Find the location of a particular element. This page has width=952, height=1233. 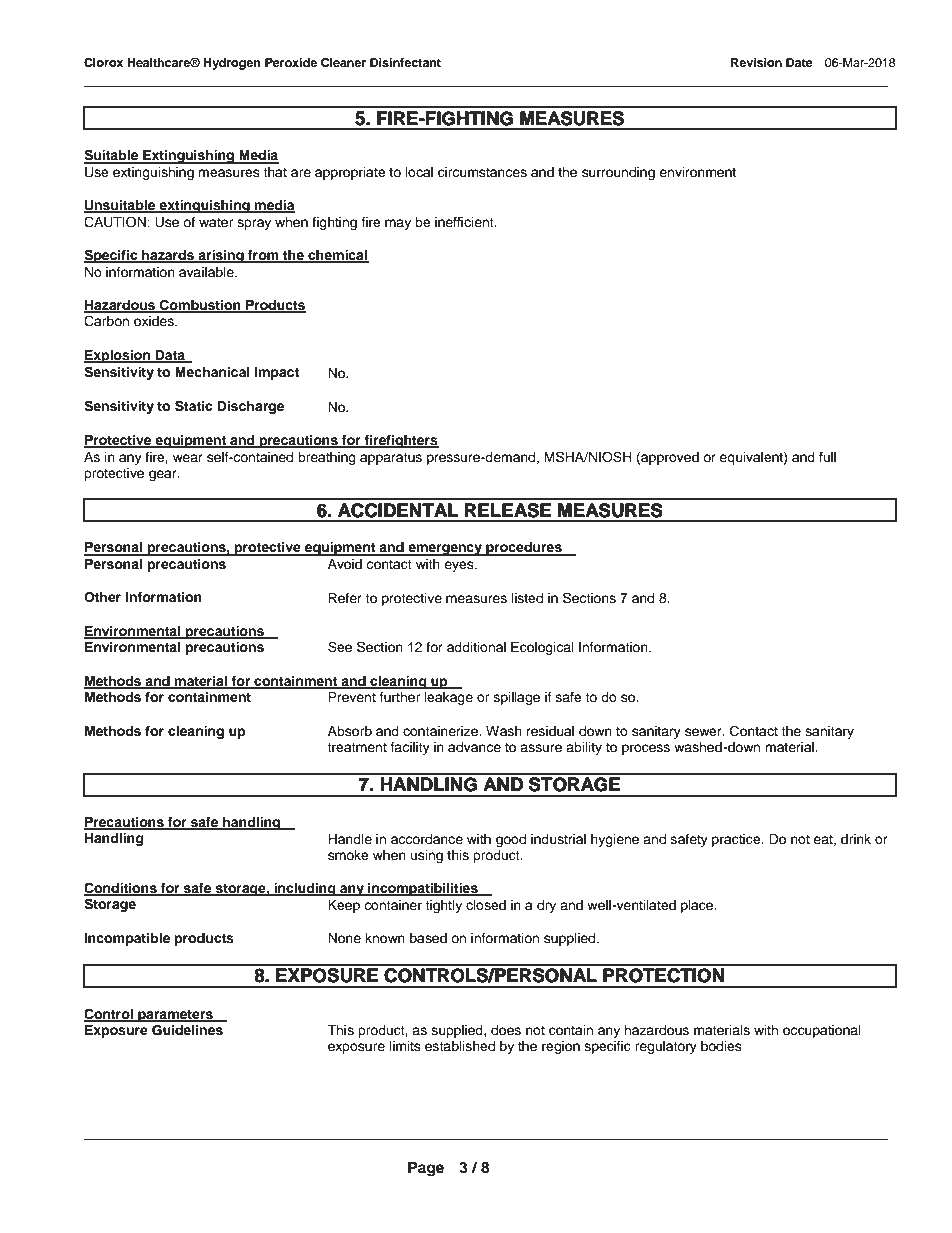

Hydrogen is located at coordinates (232, 64).
